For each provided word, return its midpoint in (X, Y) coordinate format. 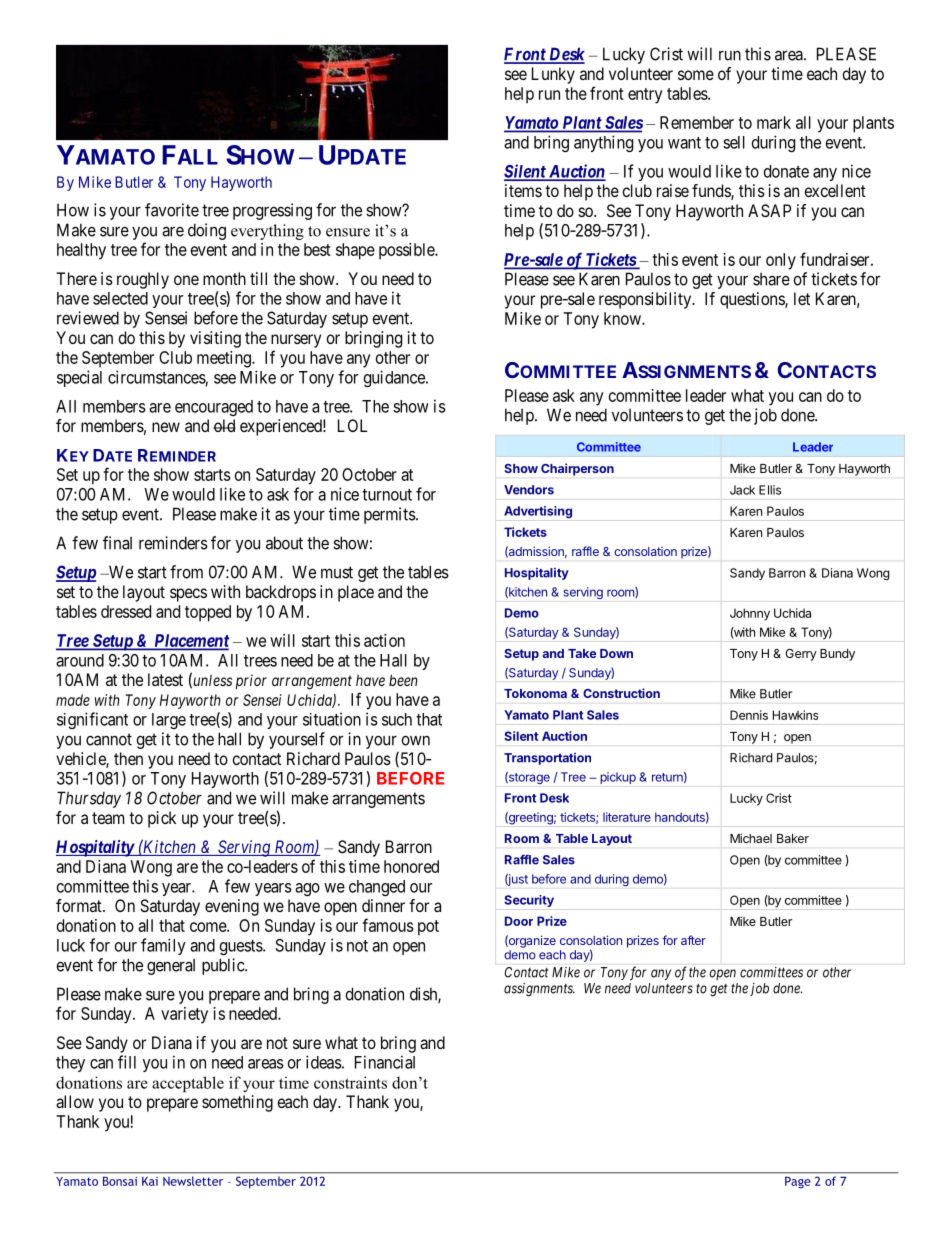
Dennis (749, 715)
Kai (150, 1181)
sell (734, 142)
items (523, 190)
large (169, 721)
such (397, 719)
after (693, 940)
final (117, 543)
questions (753, 300)
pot (428, 928)
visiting (215, 339)
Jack (742, 490)
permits (390, 515)
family (163, 946)
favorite (172, 210)
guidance (395, 378)
